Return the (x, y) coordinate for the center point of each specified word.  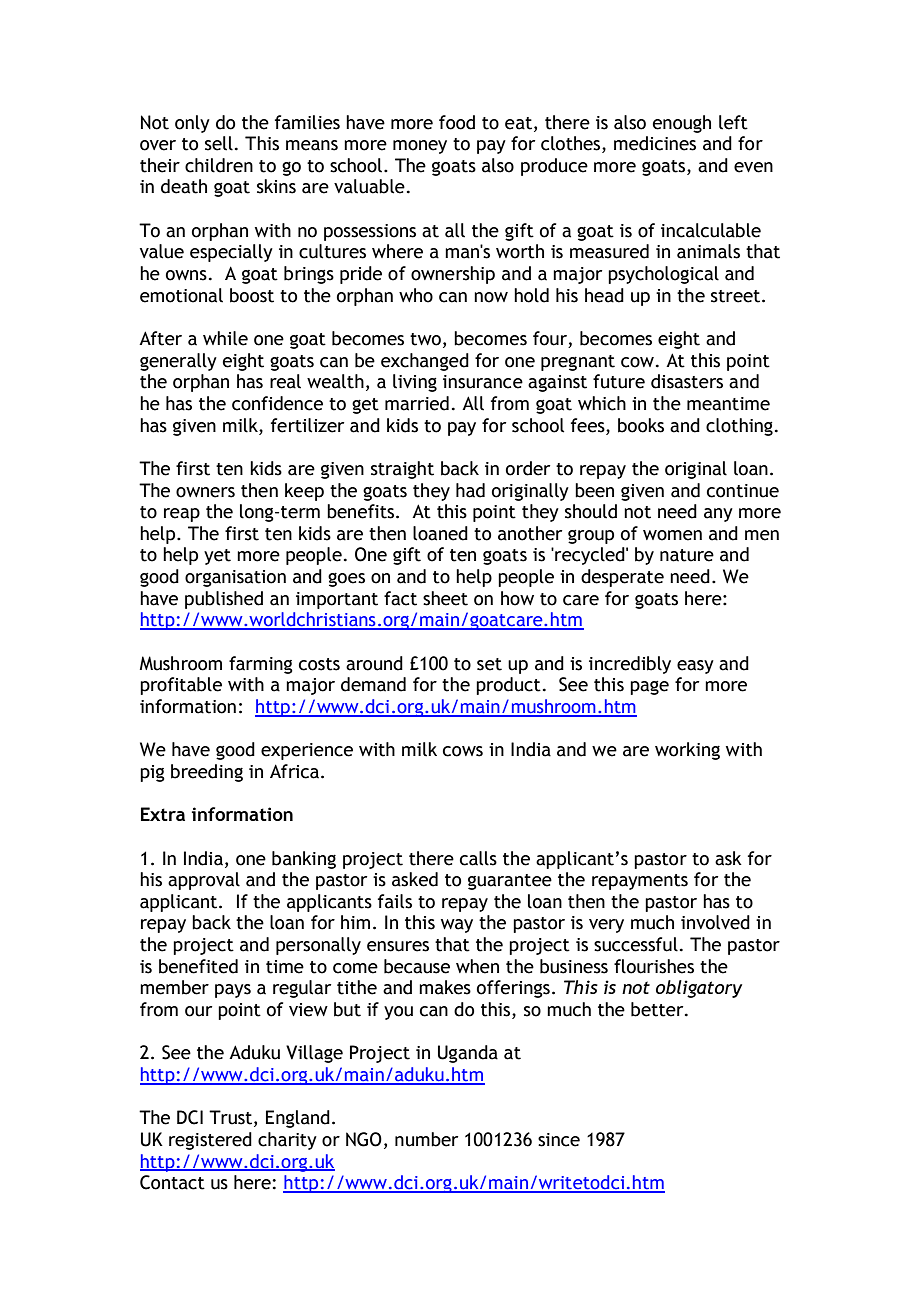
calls (478, 858)
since (559, 1140)
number (426, 1139)
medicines (655, 143)
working (687, 751)
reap (182, 515)
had (470, 490)
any (718, 515)
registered (210, 1141)
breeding (207, 773)
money (420, 147)
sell (219, 143)
